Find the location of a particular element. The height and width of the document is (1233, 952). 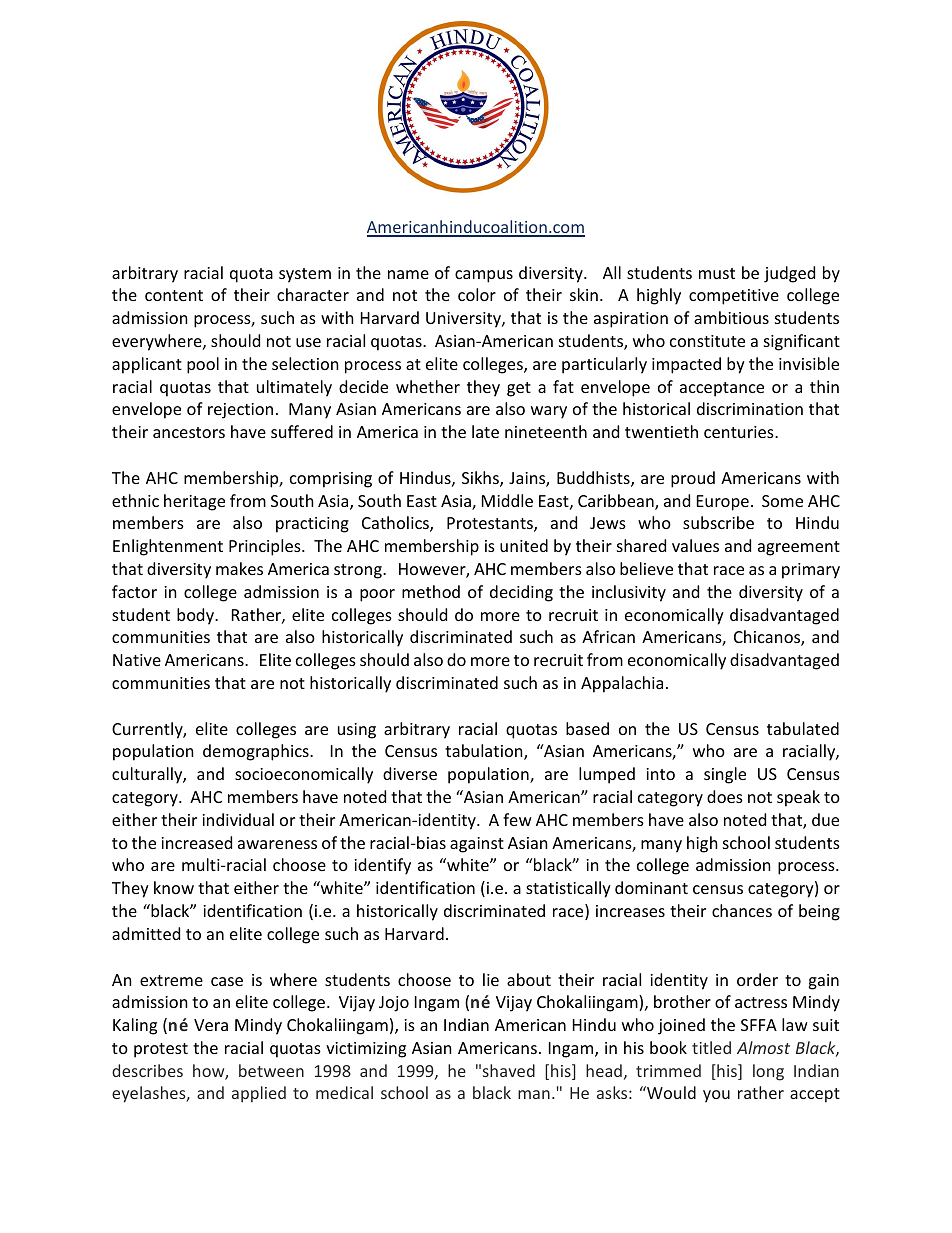

competitive is located at coordinates (734, 297).
